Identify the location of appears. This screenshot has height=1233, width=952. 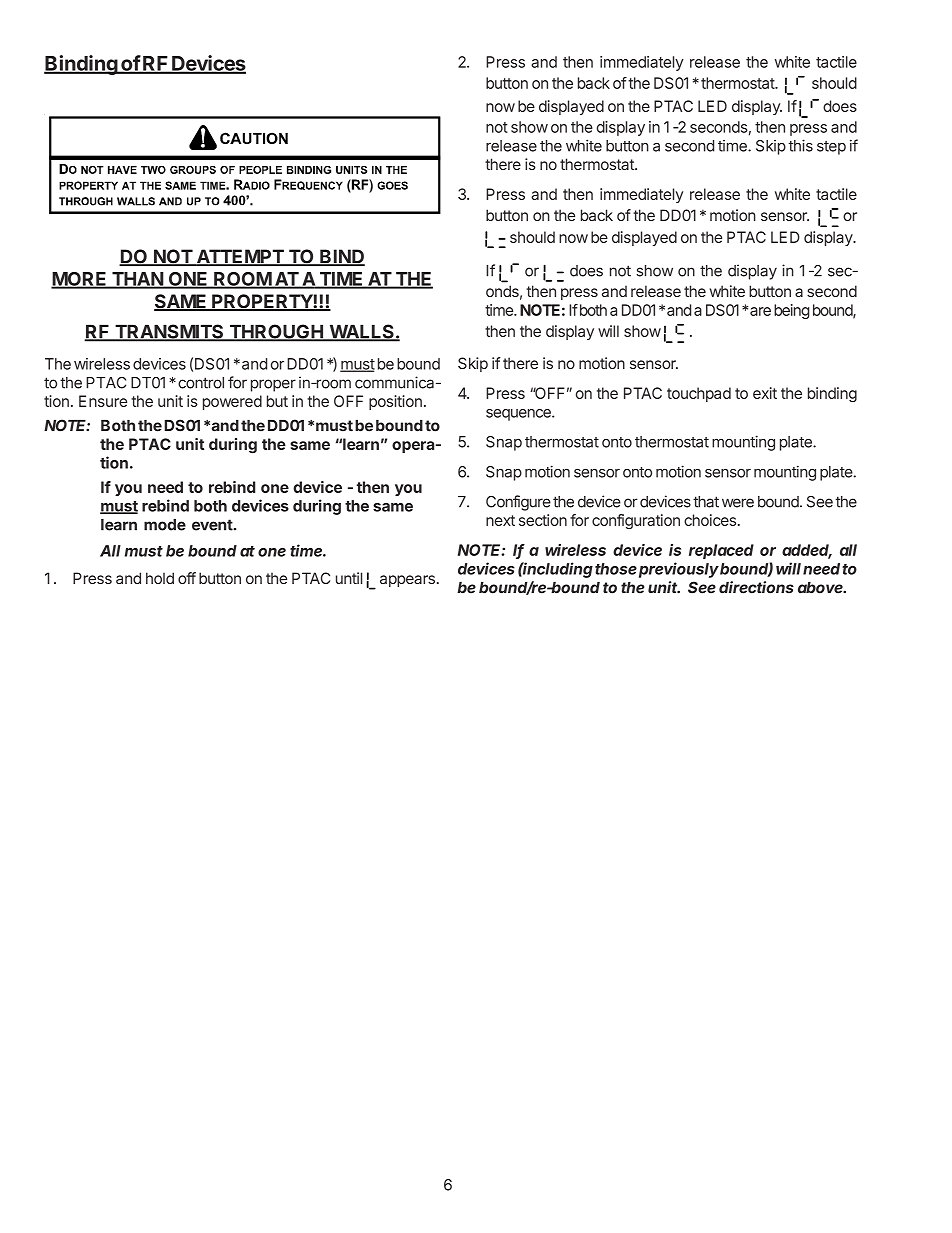
(407, 581).
